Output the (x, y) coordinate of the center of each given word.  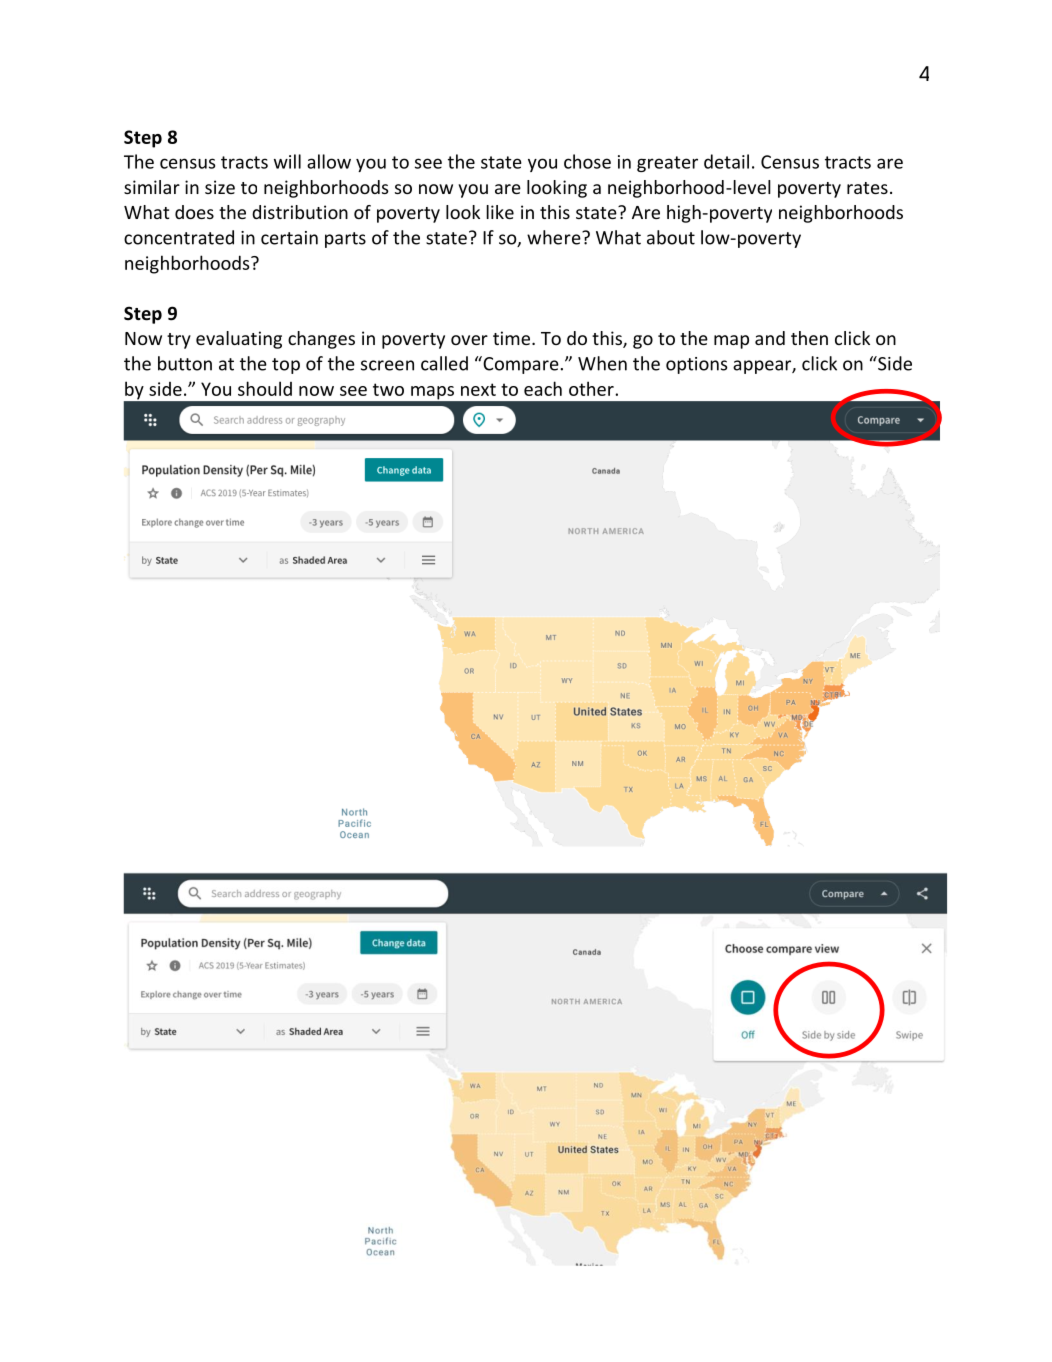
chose (587, 161)
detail (726, 161)
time (511, 338)
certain (289, 238)
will (287, 161)
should (265, 388)
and (770, 338)
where (555, 237)
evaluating (239, 340)
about (671, 237)
